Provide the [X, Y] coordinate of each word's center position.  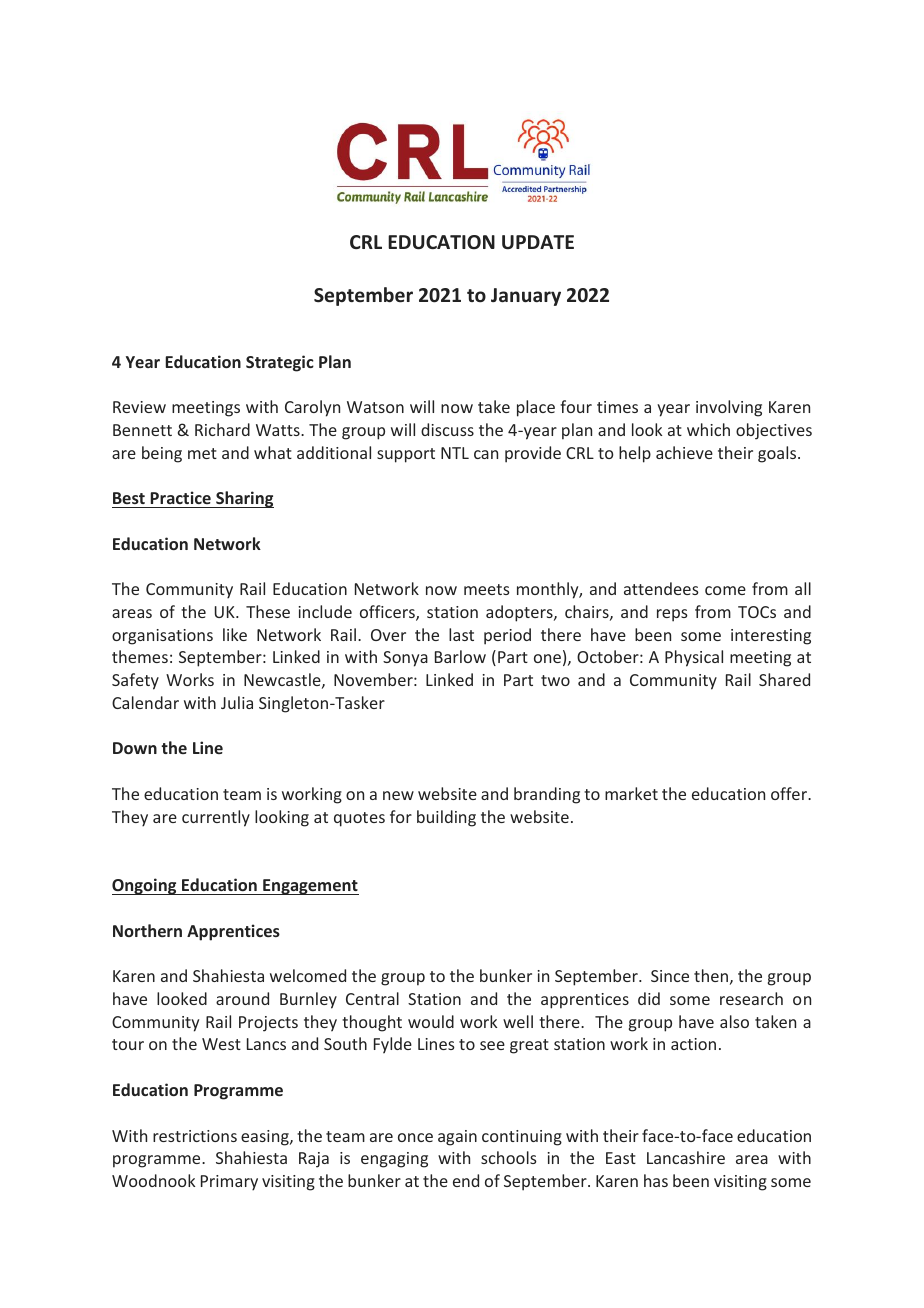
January [526, 297]
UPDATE [538, 242]
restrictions [195, 1136]
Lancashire [686, 1157]
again [457, 1138]
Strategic [280, 363]
